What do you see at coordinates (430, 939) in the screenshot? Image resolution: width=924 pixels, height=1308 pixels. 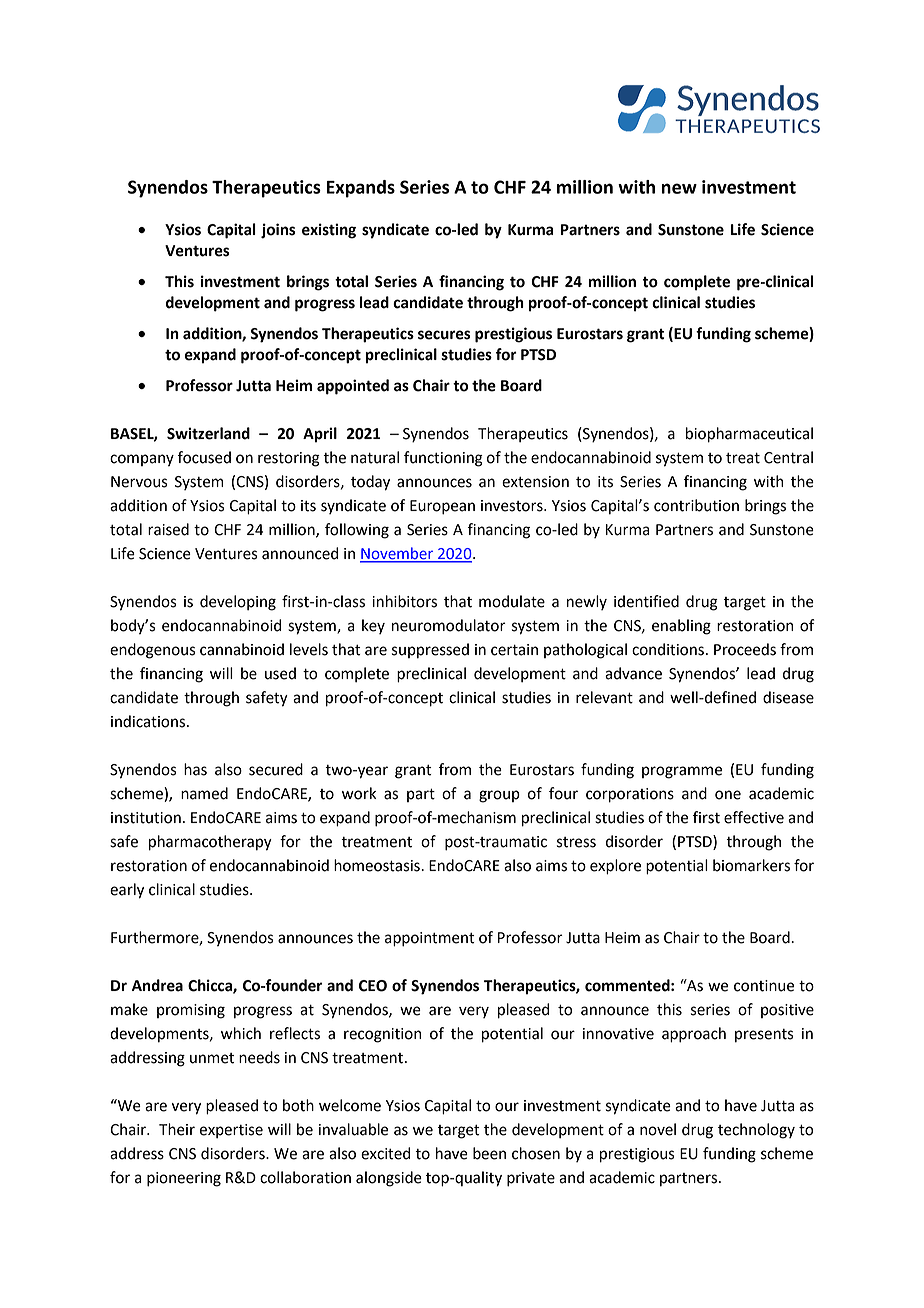 I see `appointment` at bounding box center [430, 939].
